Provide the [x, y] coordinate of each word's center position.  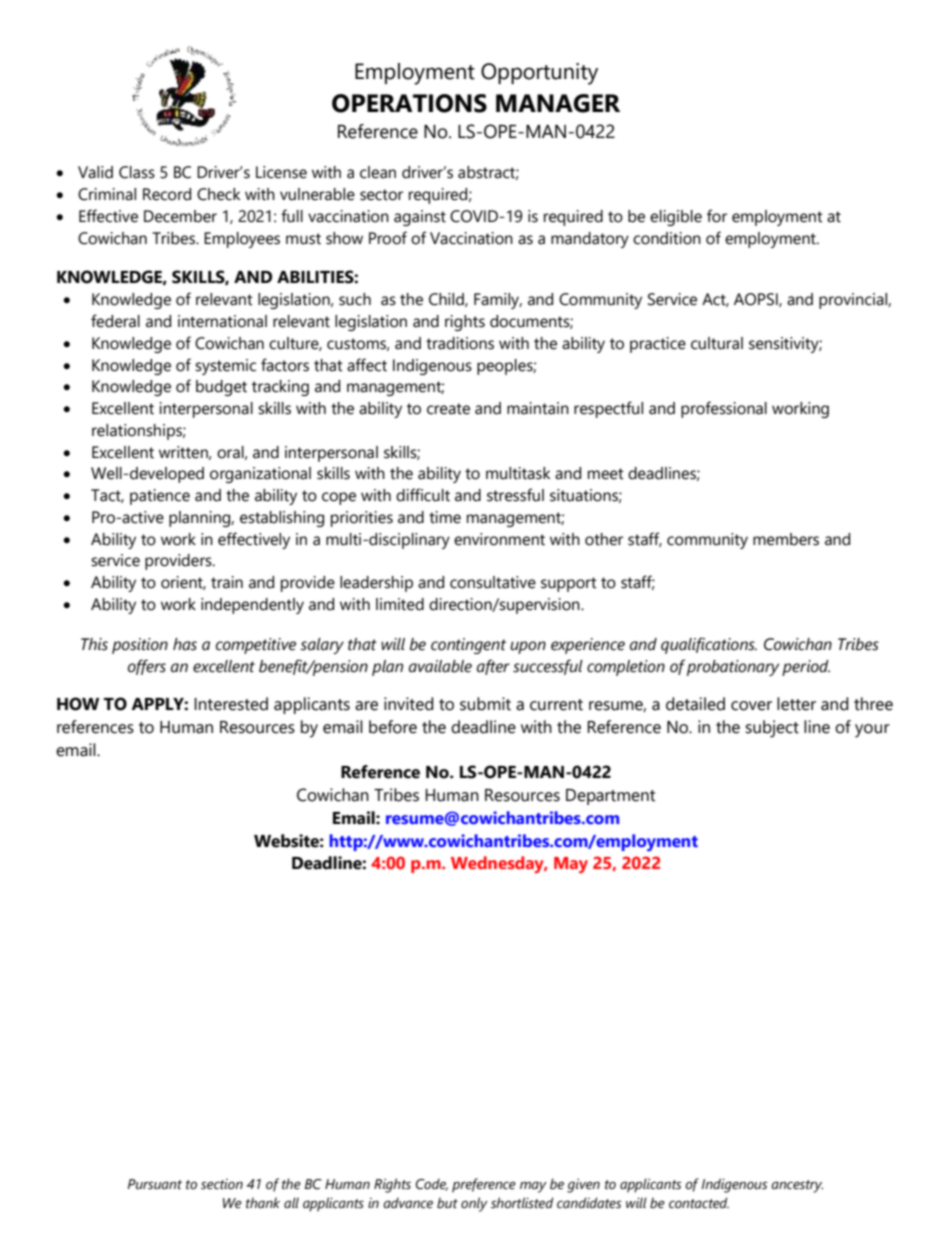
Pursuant [155, 1184]
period [806, 668]
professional [724, 409]
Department [610, 797]
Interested [231, 704]
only [474, 1204]
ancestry [797, 1186]
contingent [468, 646]
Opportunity [539, 74]
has [185, 644]
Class [137, 172]
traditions [460, 343]
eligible [676, 218]
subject [772, 729]
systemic [225, 367]
